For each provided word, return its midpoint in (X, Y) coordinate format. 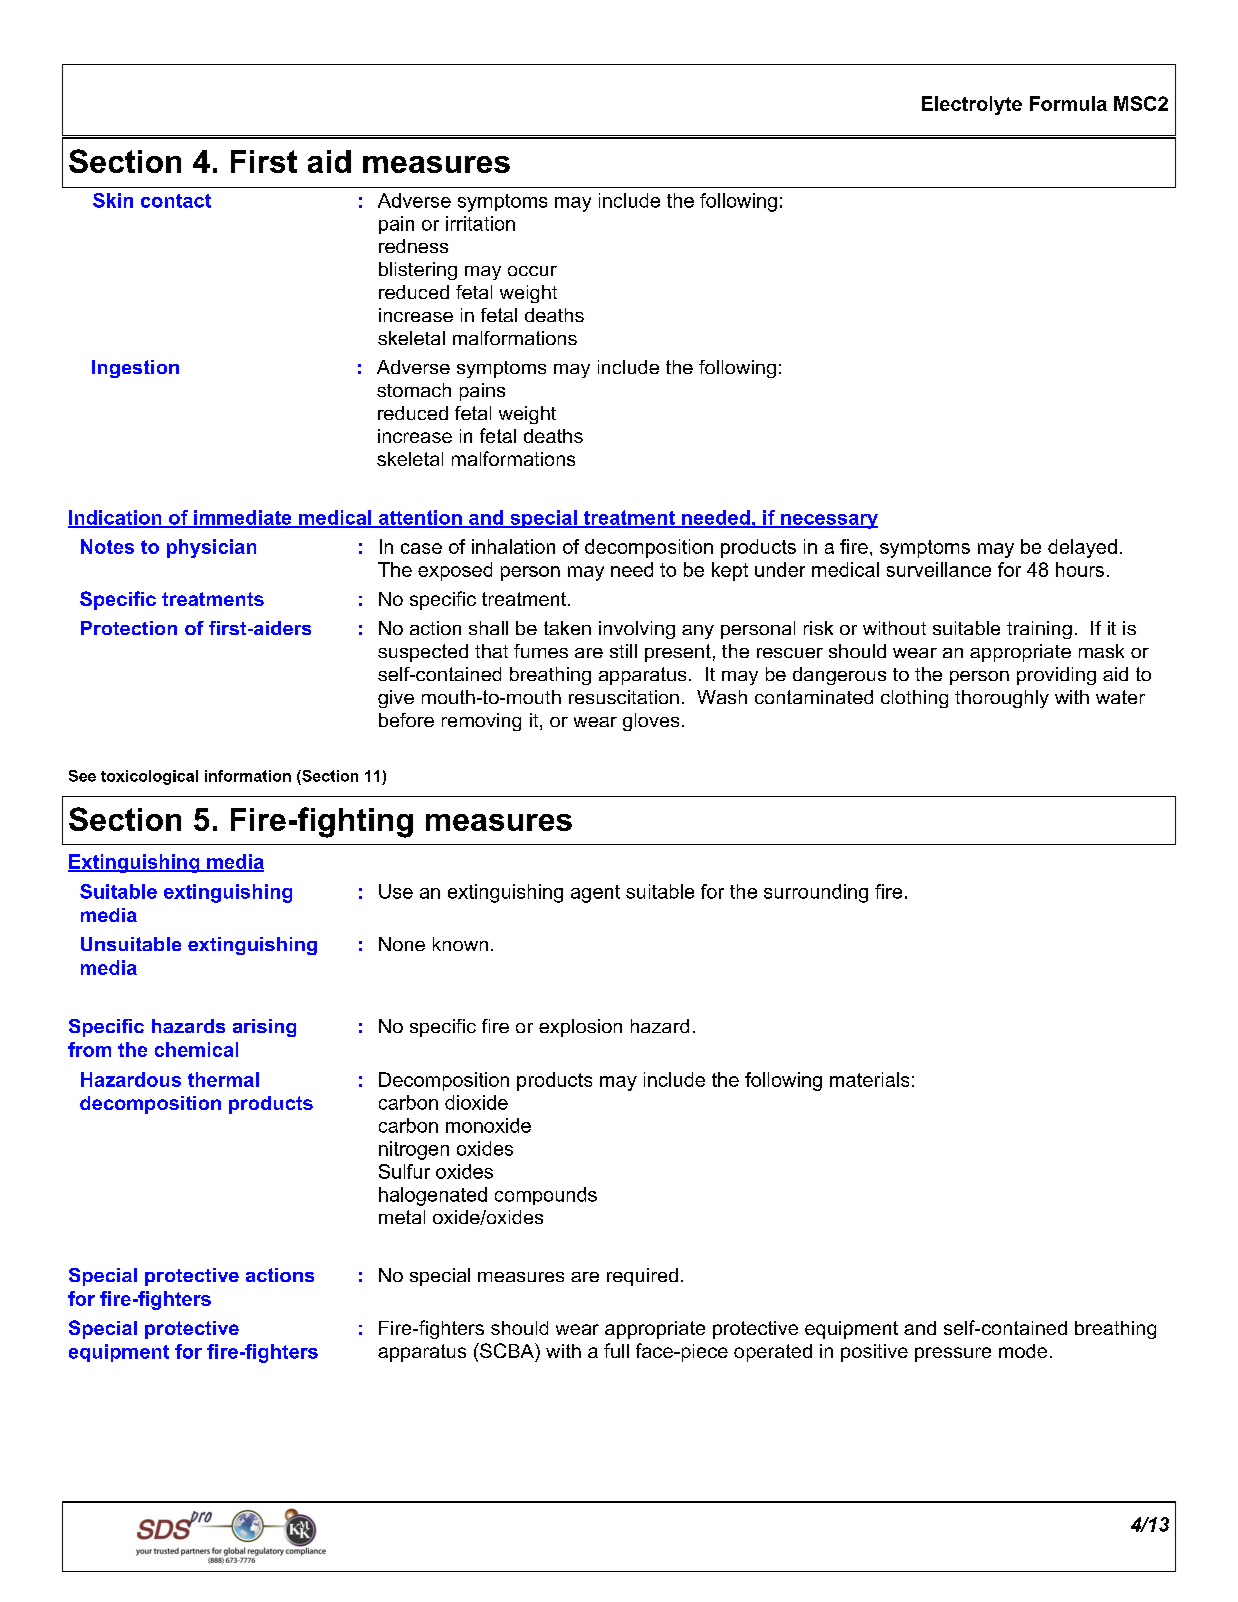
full (616, 1350)
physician (211, 548)
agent (595, 894)
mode (1023, 1351)
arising (264, 1028)
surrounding (816, 893)
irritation (480, 223)
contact (176, 201)
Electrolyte (972, 105)
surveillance (939, 569)
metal (402, 1217)
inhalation (513, 546)
